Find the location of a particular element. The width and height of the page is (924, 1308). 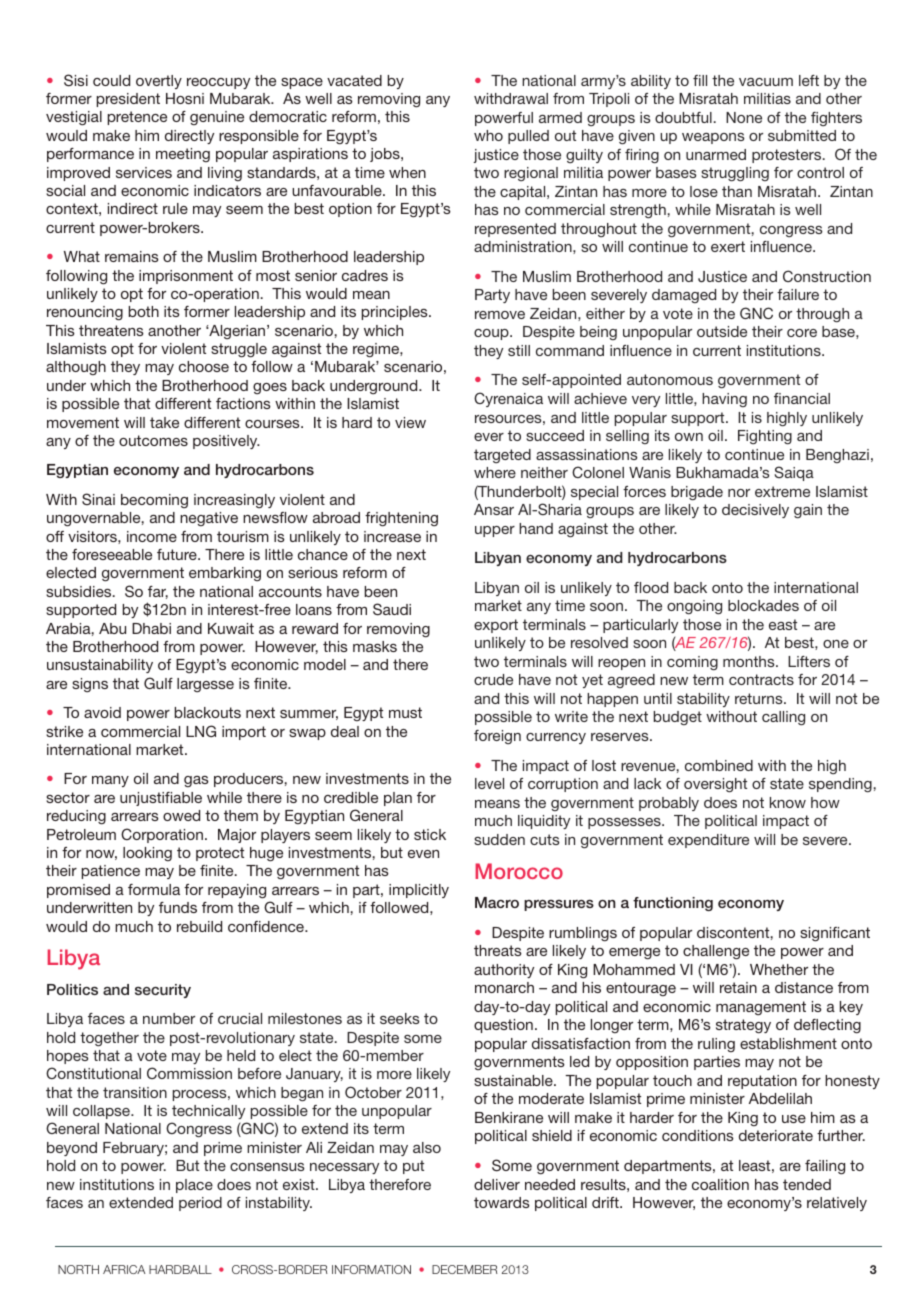

threats is located at coordinates (498, 950).
